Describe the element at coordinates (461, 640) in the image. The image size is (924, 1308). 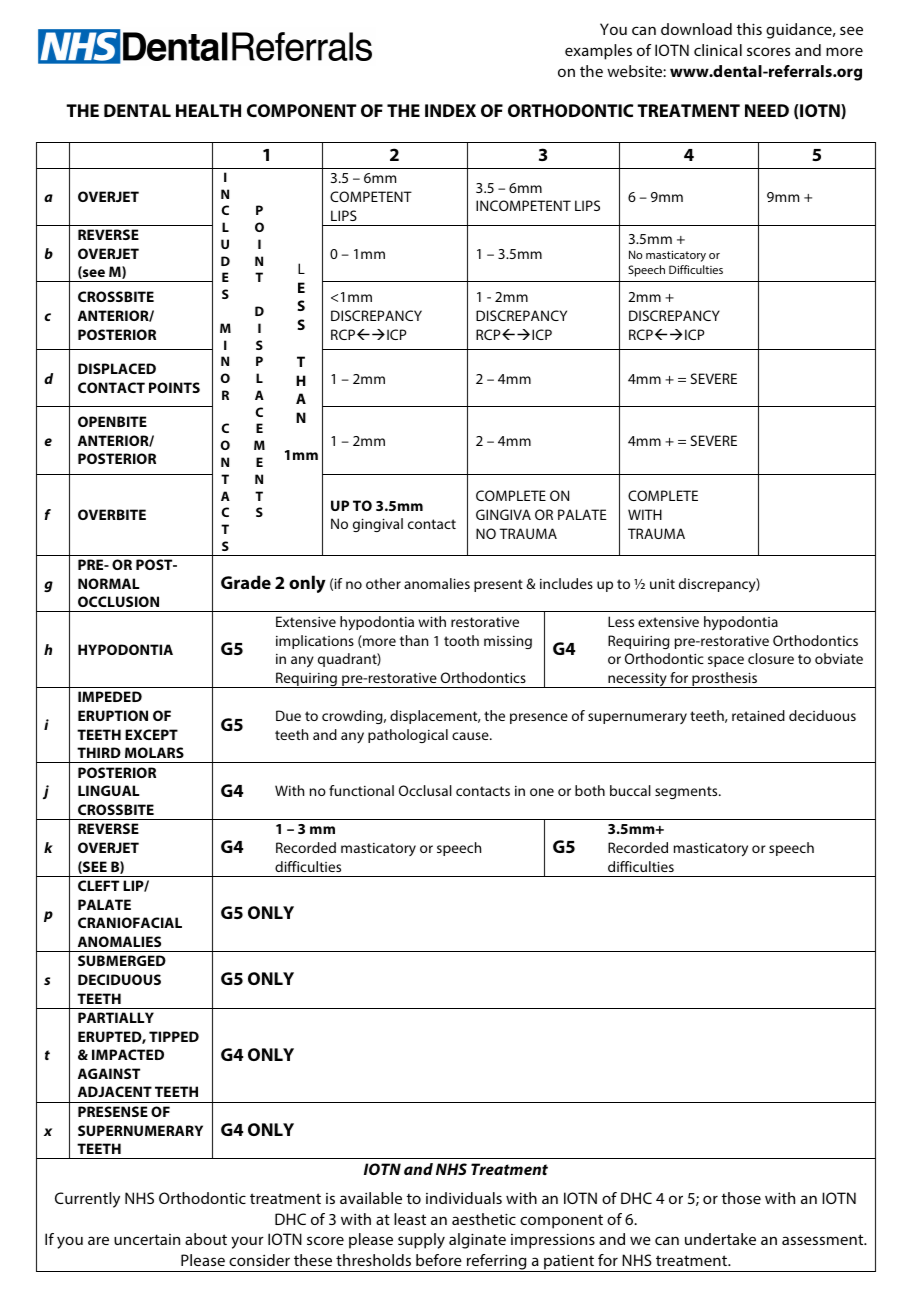
I see `tooth` at that location.
